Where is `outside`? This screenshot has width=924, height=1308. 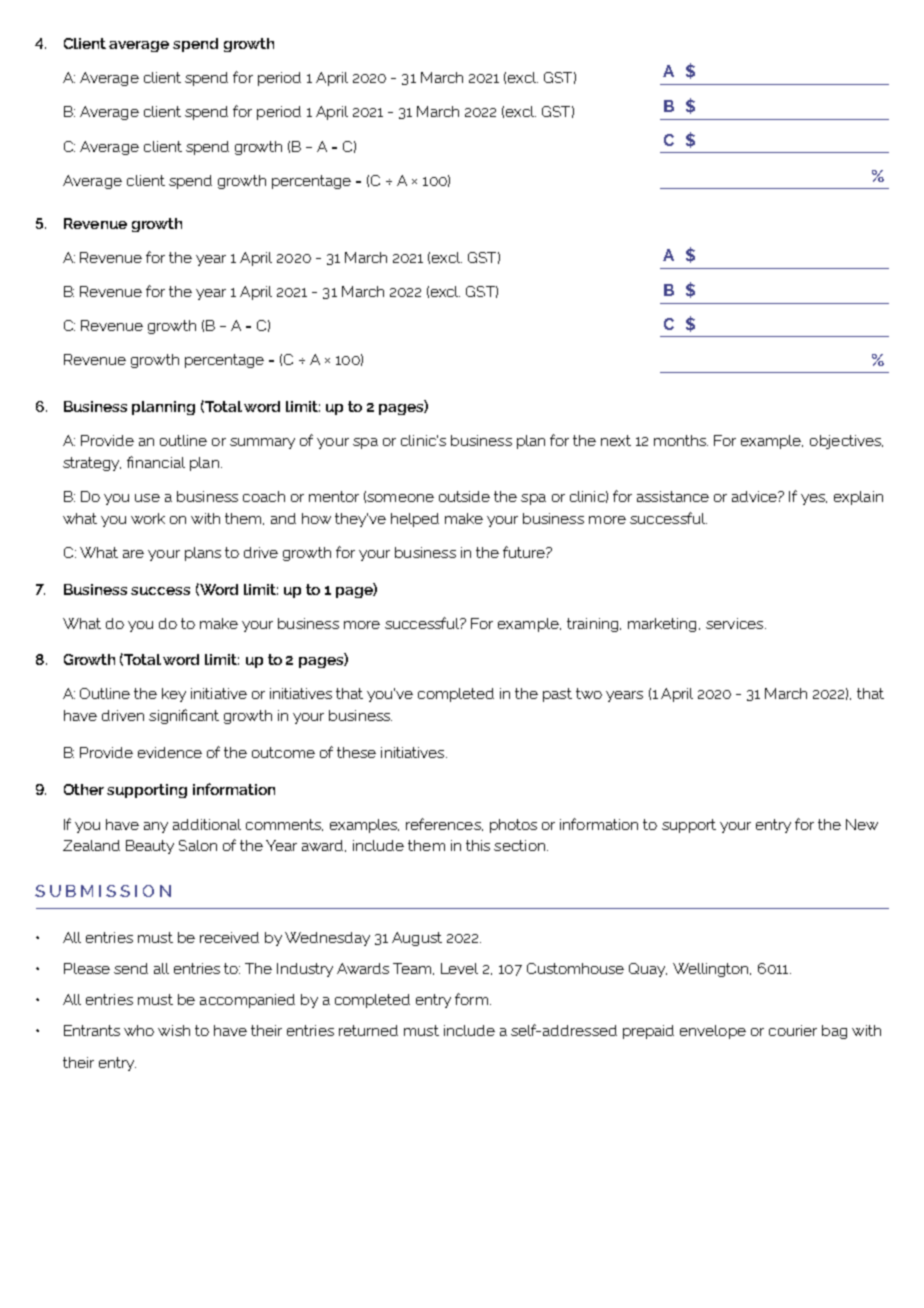
outside is located at coordinates (464, 496).
